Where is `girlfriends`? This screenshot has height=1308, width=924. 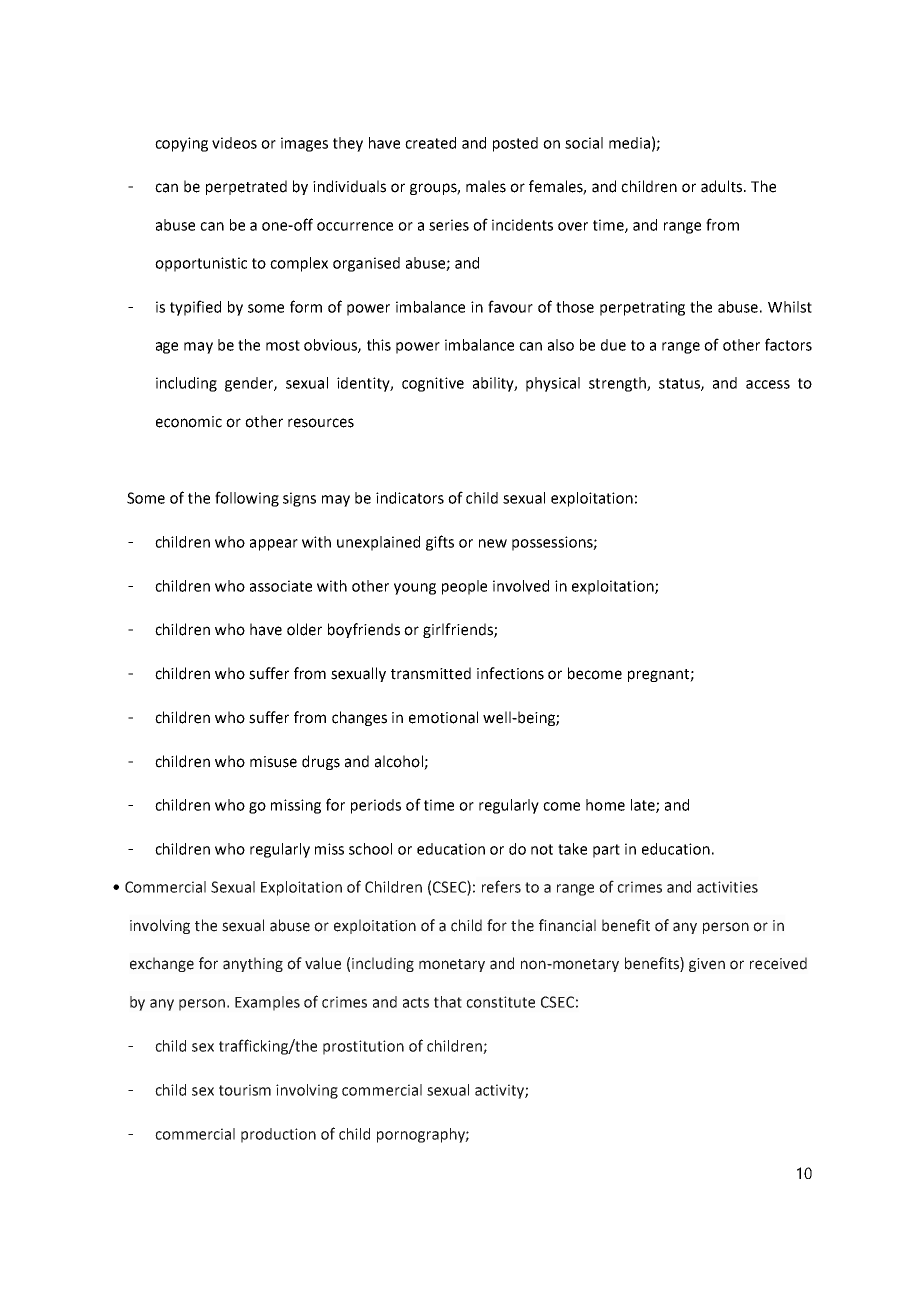 girlfriends is located at coordinates (459, 630).
